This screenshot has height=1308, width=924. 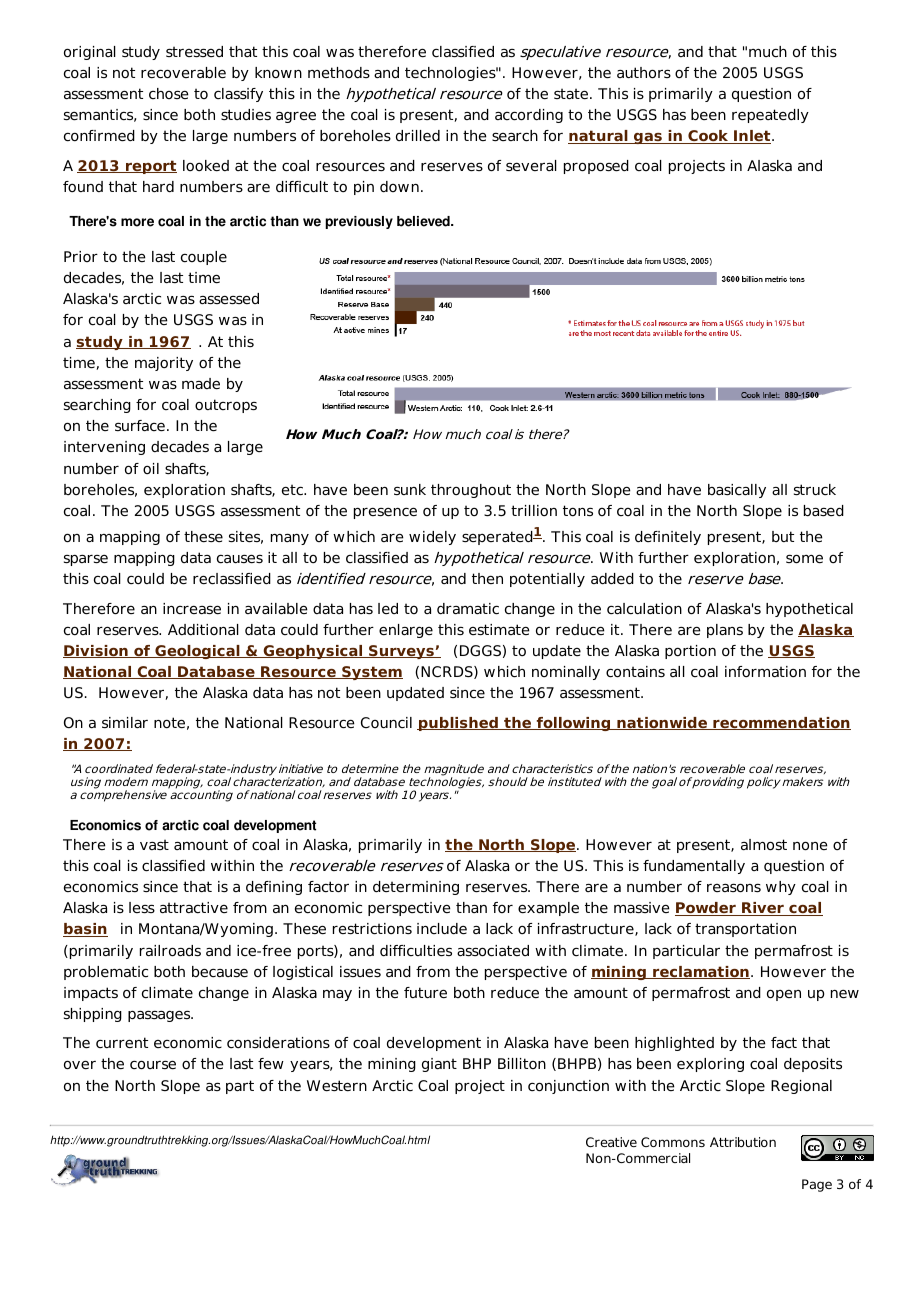 What do you see at coordinates (458, 724) in the screenshot?
I see `published` at bounding box center [458, 724].
